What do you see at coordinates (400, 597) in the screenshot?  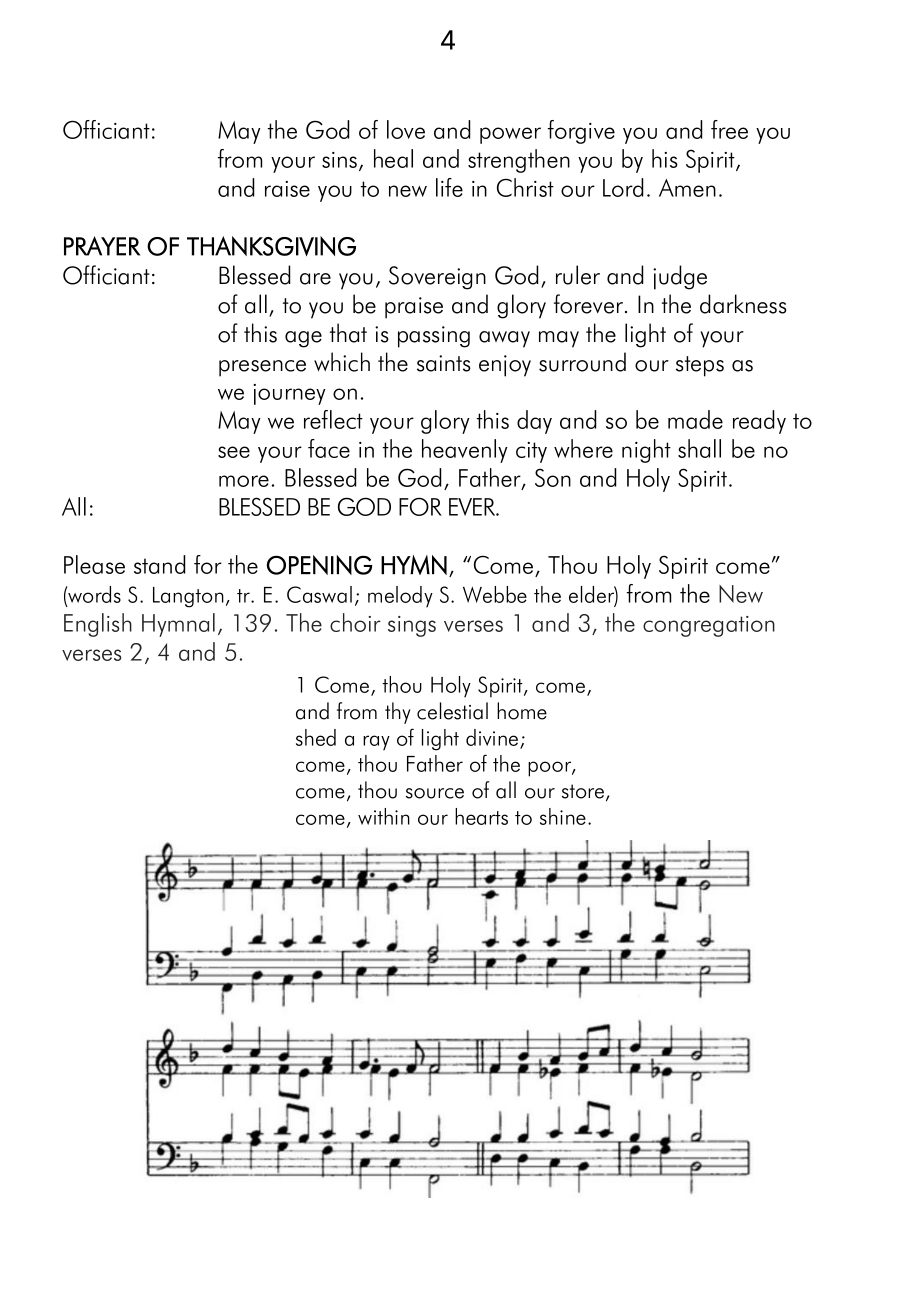 I see `melody` at bounding box center [400, 597].
